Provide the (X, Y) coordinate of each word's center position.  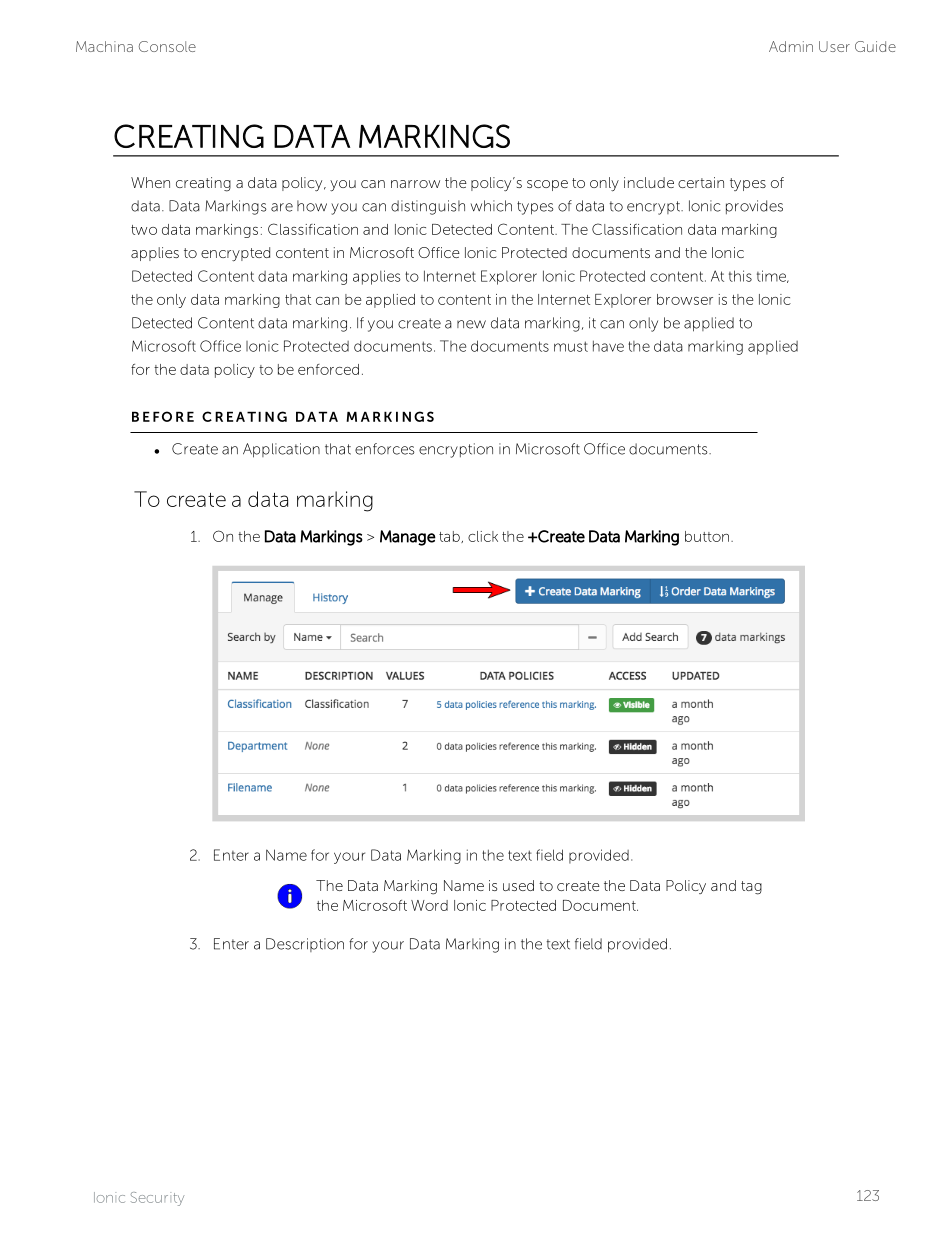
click (483, 536)
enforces (384, 449)
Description (305, 945)
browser (685, 299)
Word (429, 905)
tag (751, 888)
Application (281, 450)
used (518, 885)
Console (167, 46)
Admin (791, 46)
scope (547, 185)
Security (157, 1199)
